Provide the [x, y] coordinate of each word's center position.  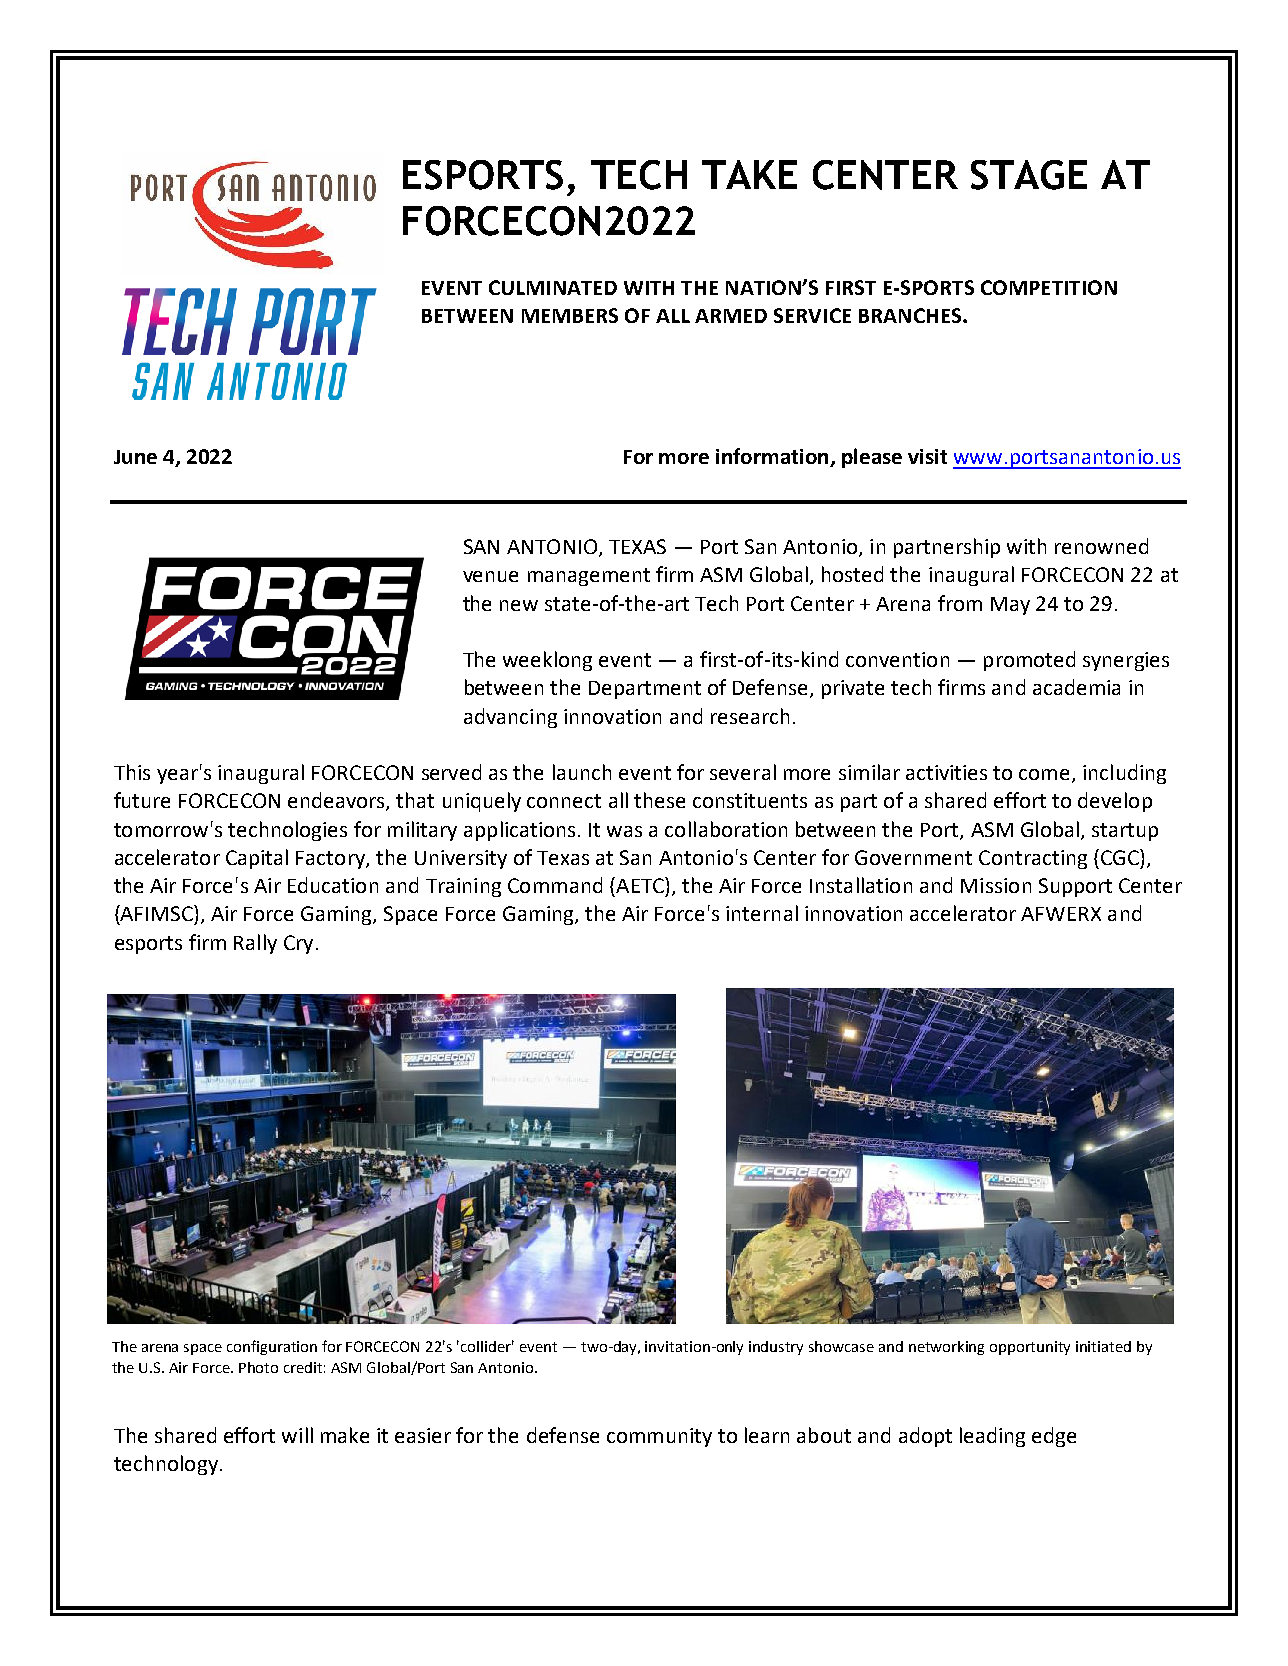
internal [762, 913]
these [659, 800]
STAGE [1029, 175]
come [1046, 776]
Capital [257, 859]
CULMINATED [553, 287]
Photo [258, 1367]
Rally [255, 944]
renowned [1101, 546]
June [135, 457]
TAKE [749, 174]
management [589, 577]
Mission [996, 885]
